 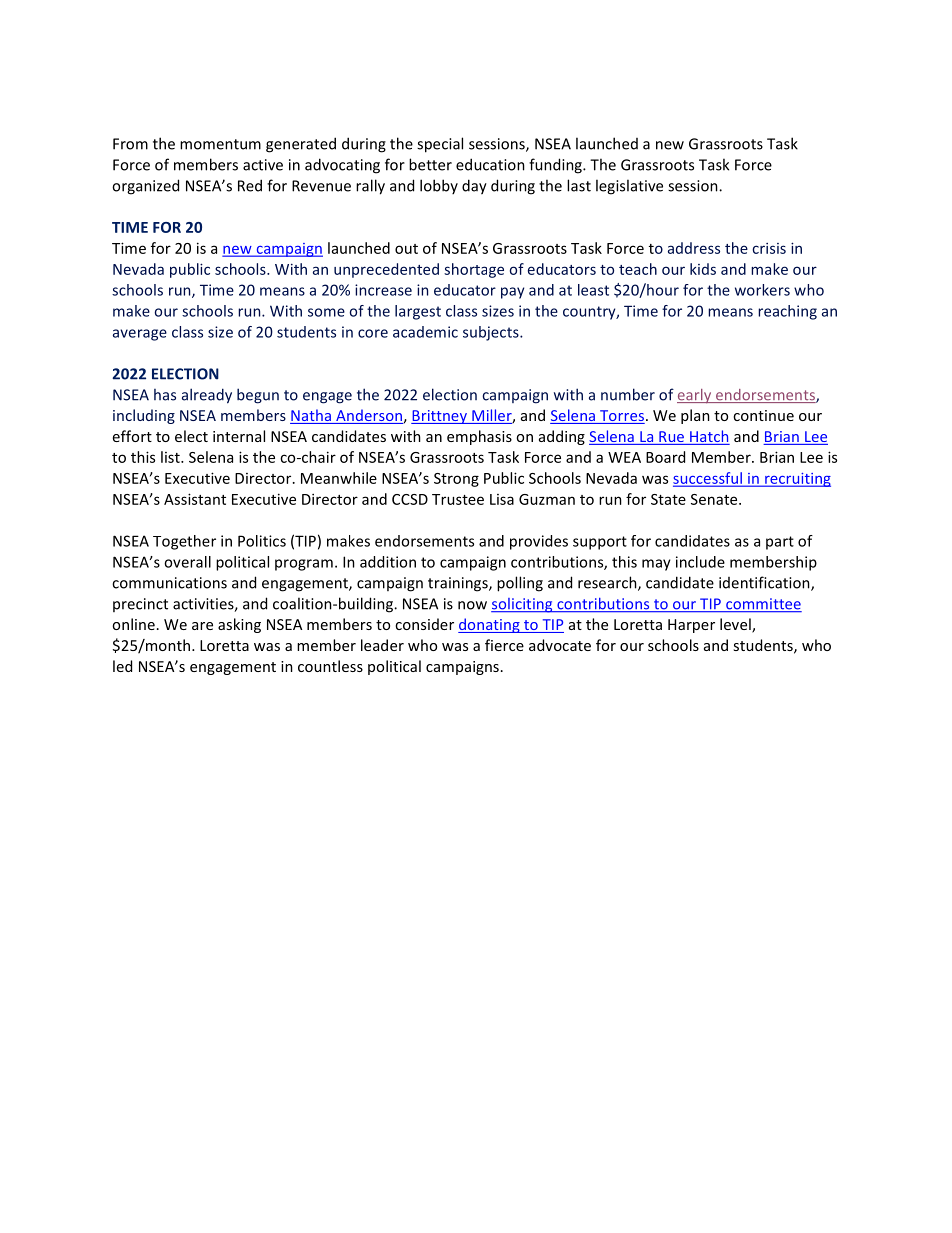 What do you see at coordinates (430, 164) in the image?
I see `better` at bounding box center [430, 164].
